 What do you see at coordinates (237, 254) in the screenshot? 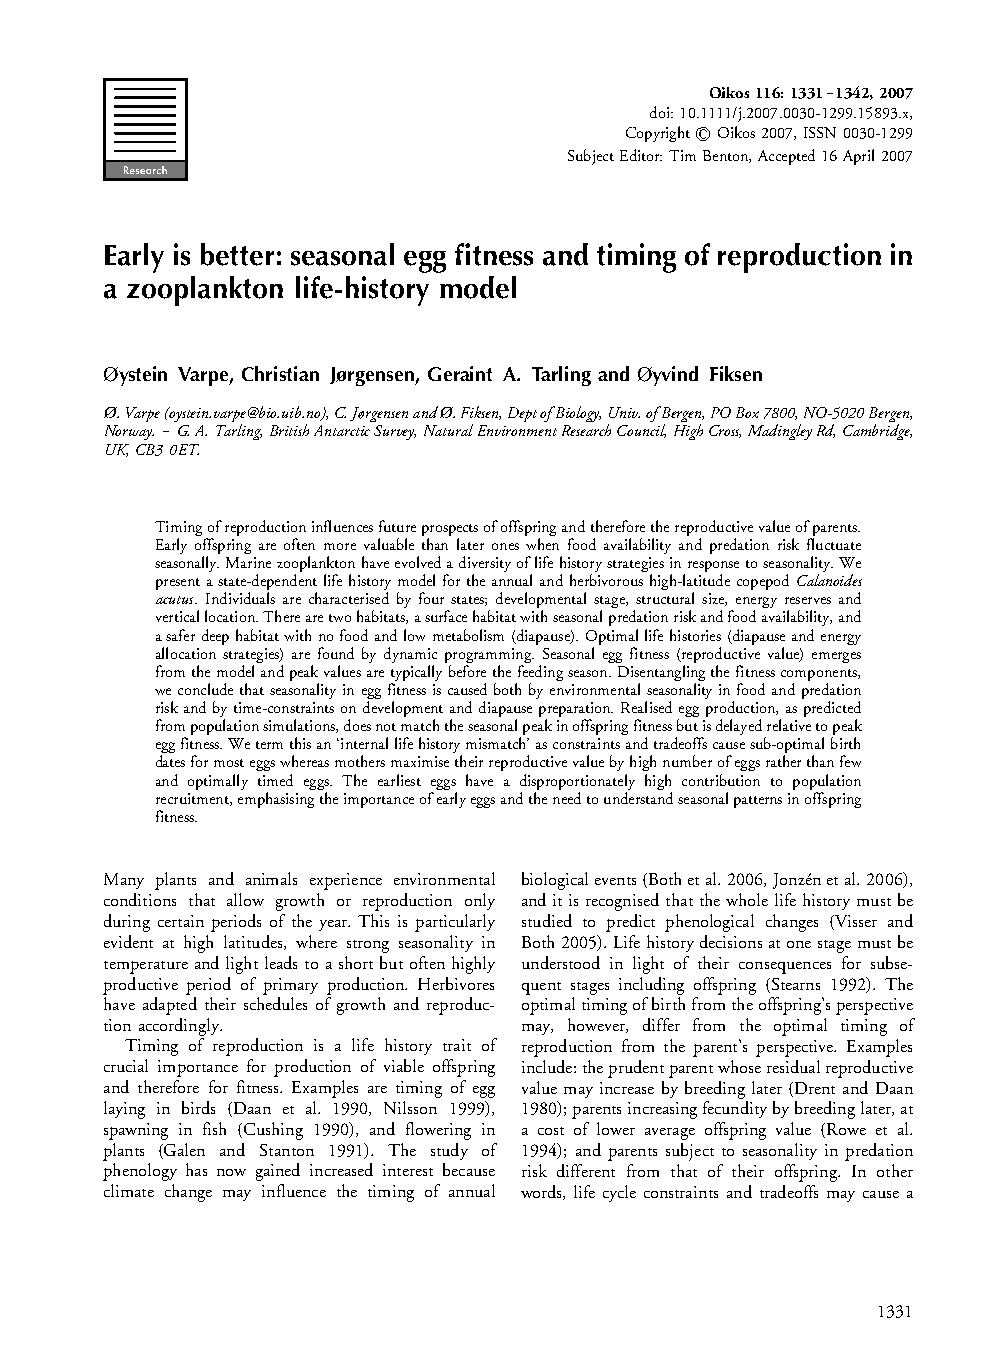
I see `better` at bounding box center [237, 254].
